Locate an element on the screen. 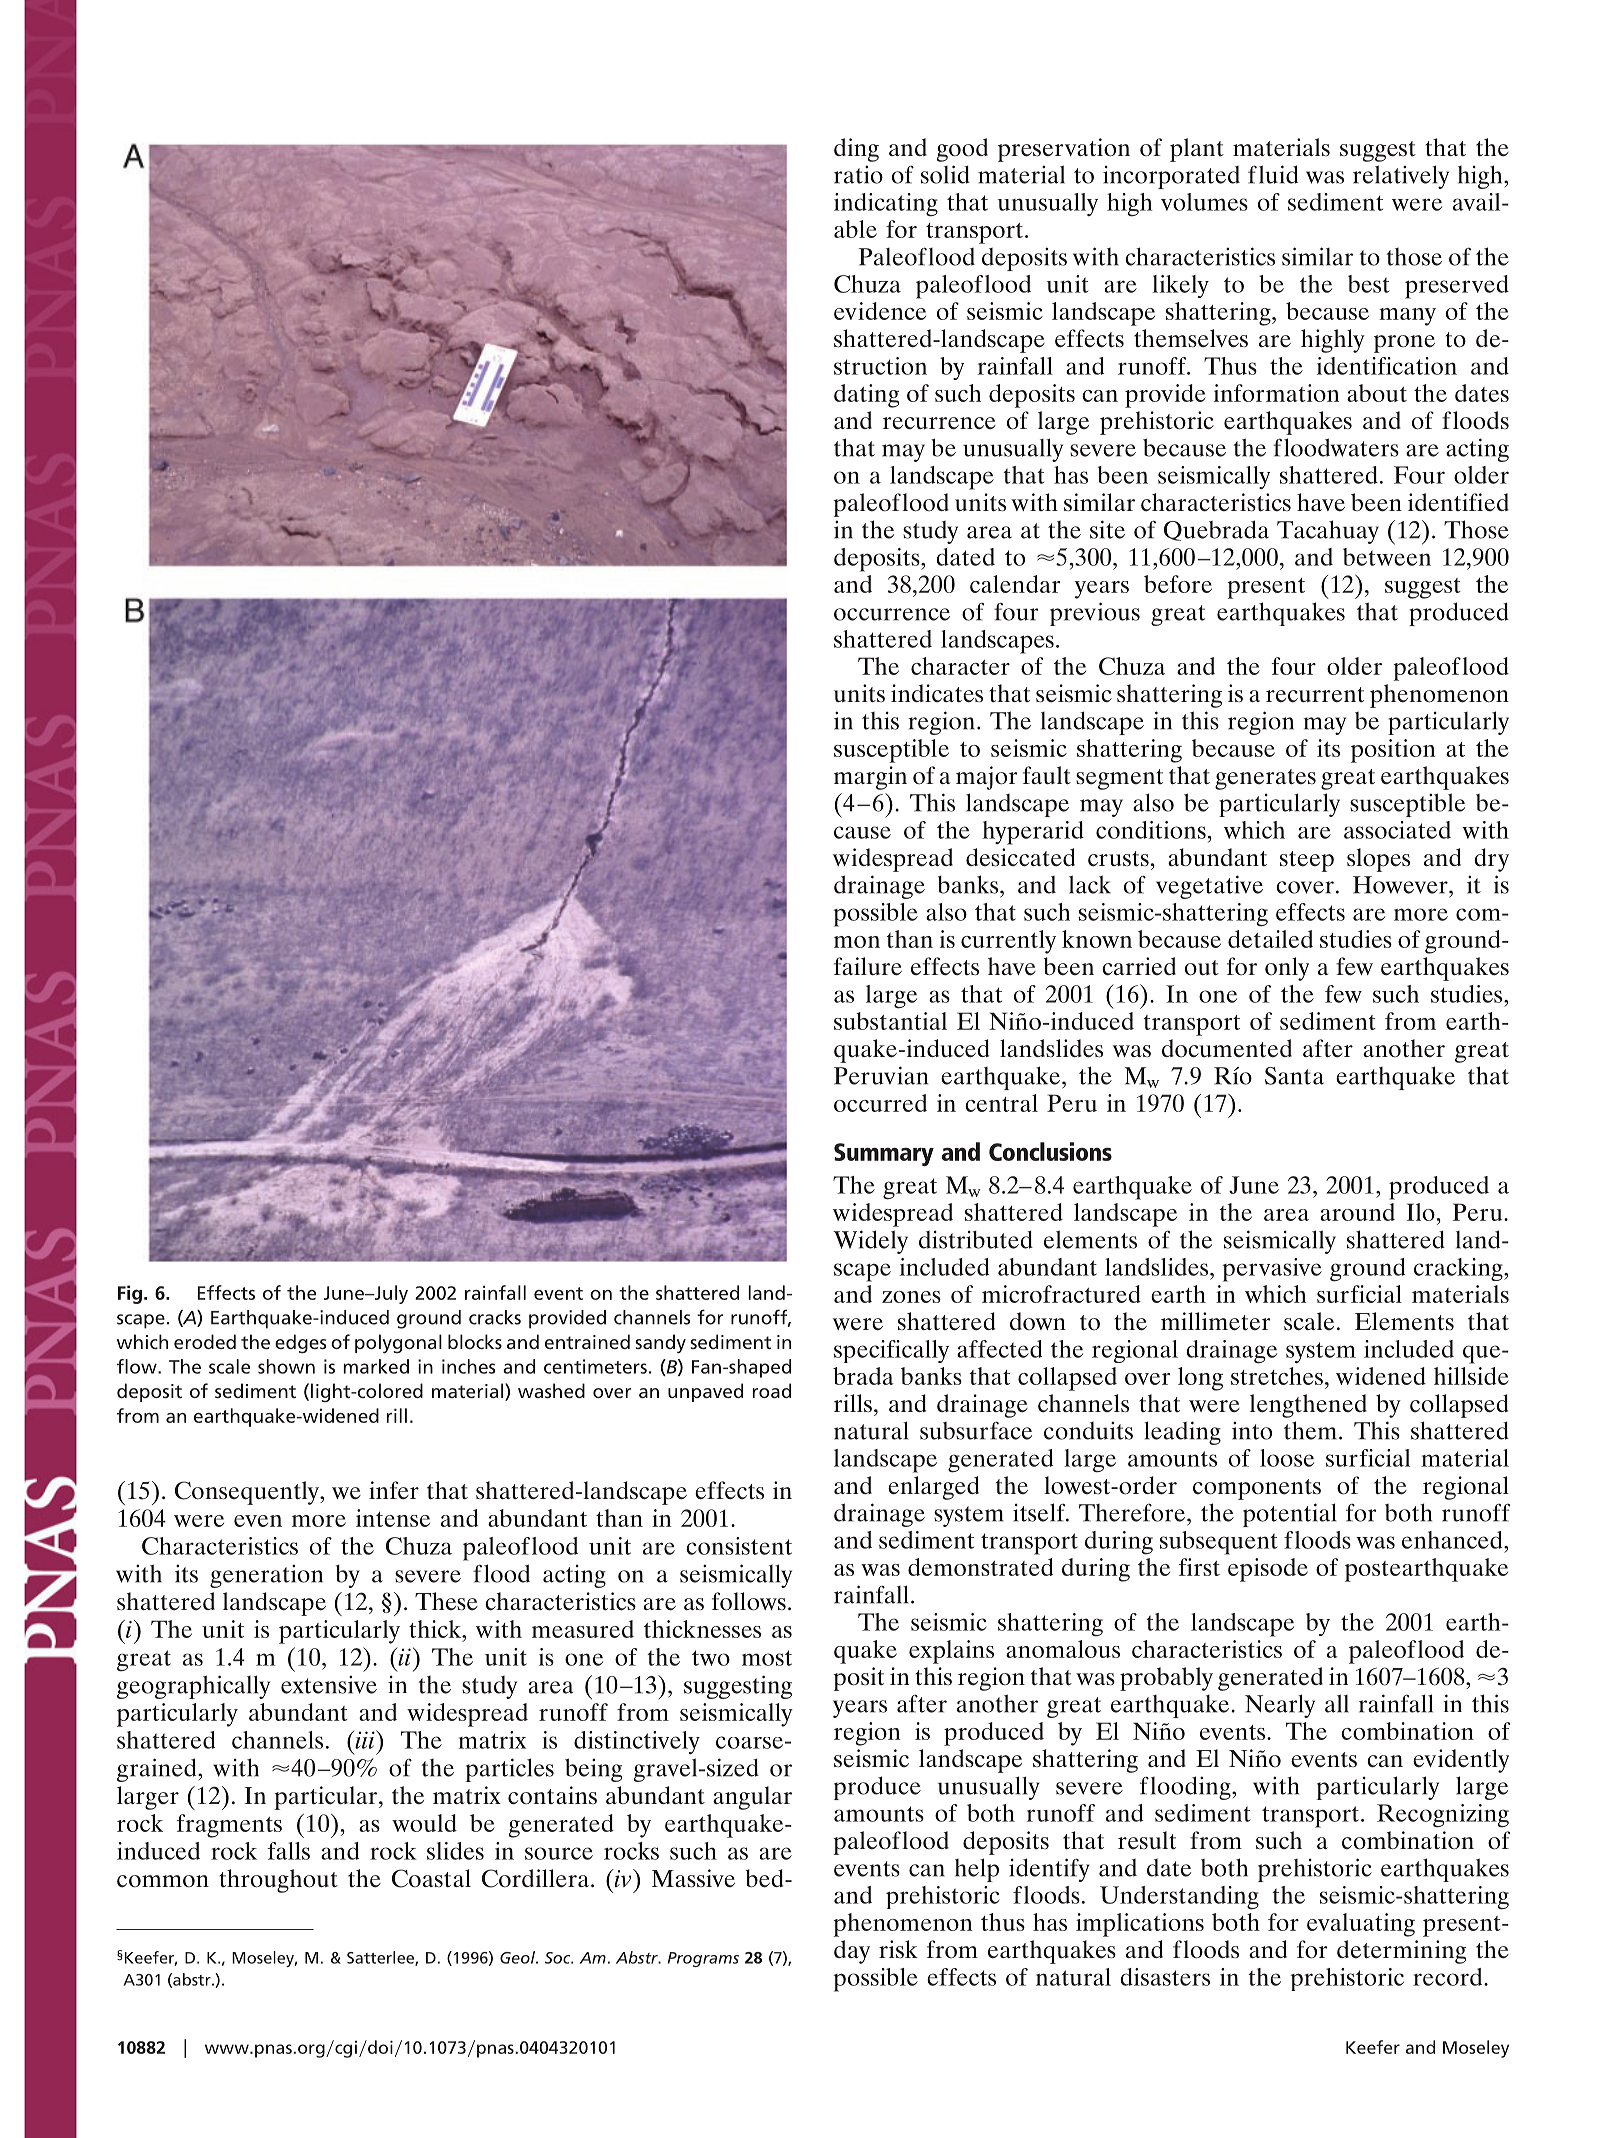 The width and height of the screenshot is (1622, 2138). Fig is located at coordinates (130, 1294).
